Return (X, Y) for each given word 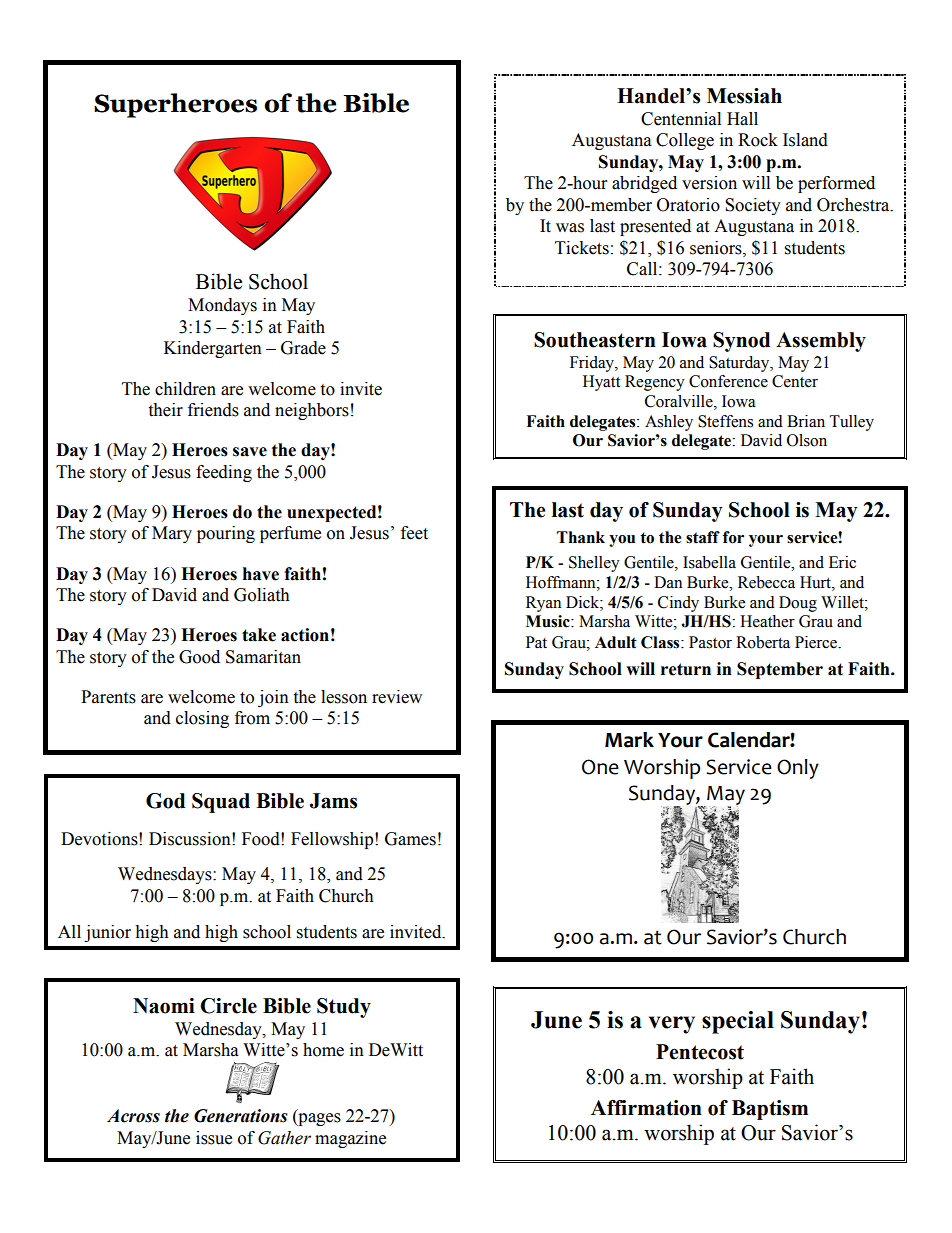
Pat (536, 642)
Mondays (222, 306)
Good (199, 657)
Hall (742, 119)
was (570, 228)
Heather (767, 621)
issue (214, 1138)
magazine (350, 1139)
